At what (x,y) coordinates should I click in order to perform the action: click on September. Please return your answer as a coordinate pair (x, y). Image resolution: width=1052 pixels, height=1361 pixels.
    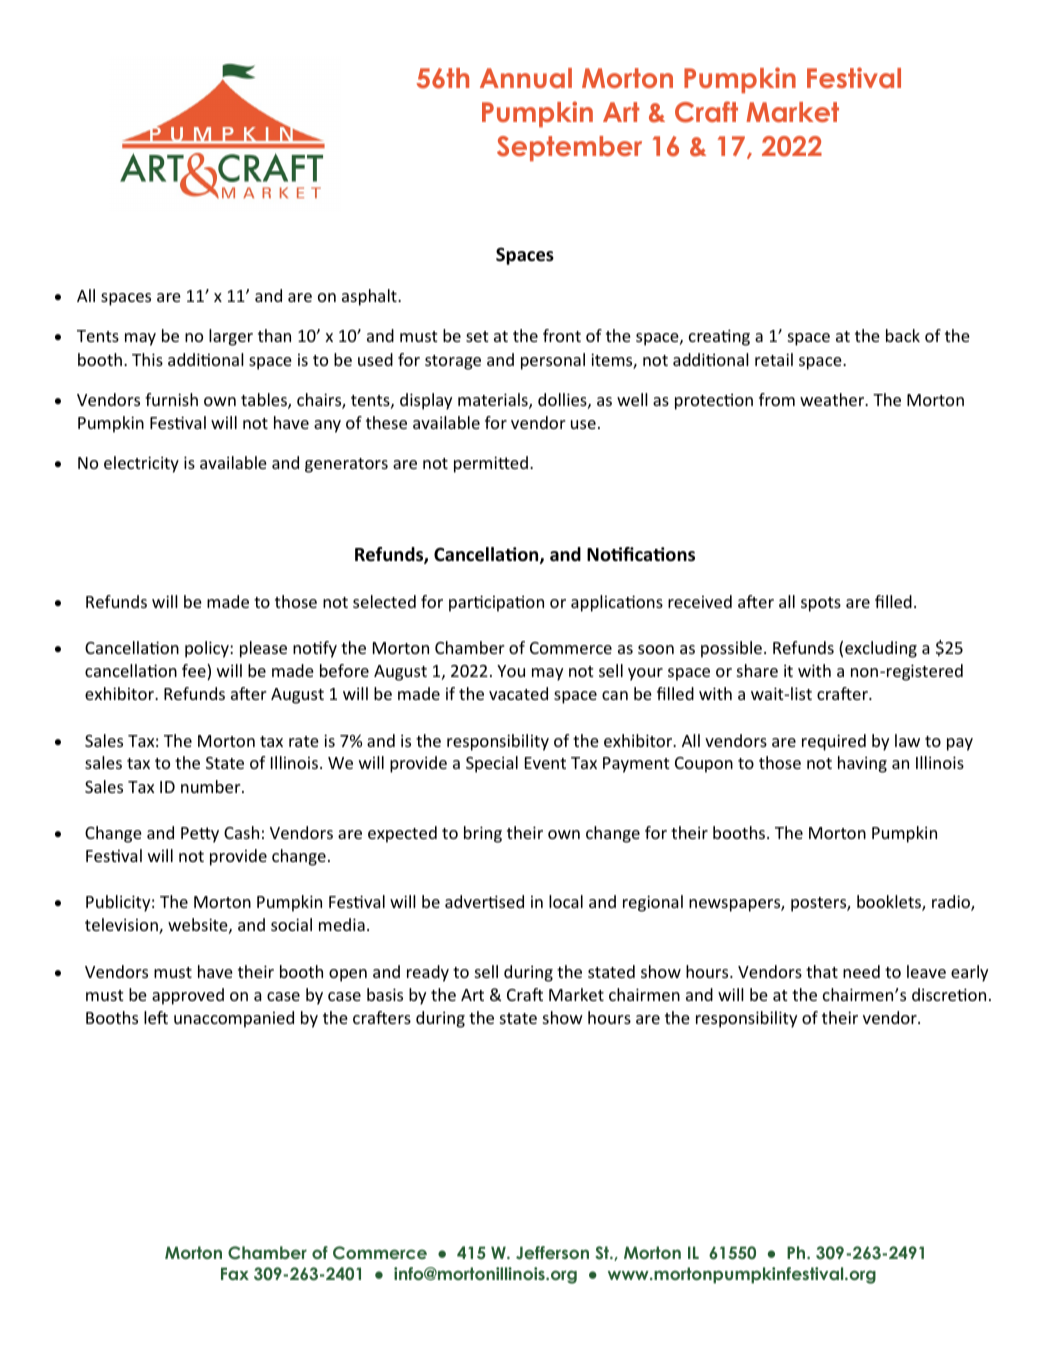
    Looking at the image, I should click on (569, 148).
